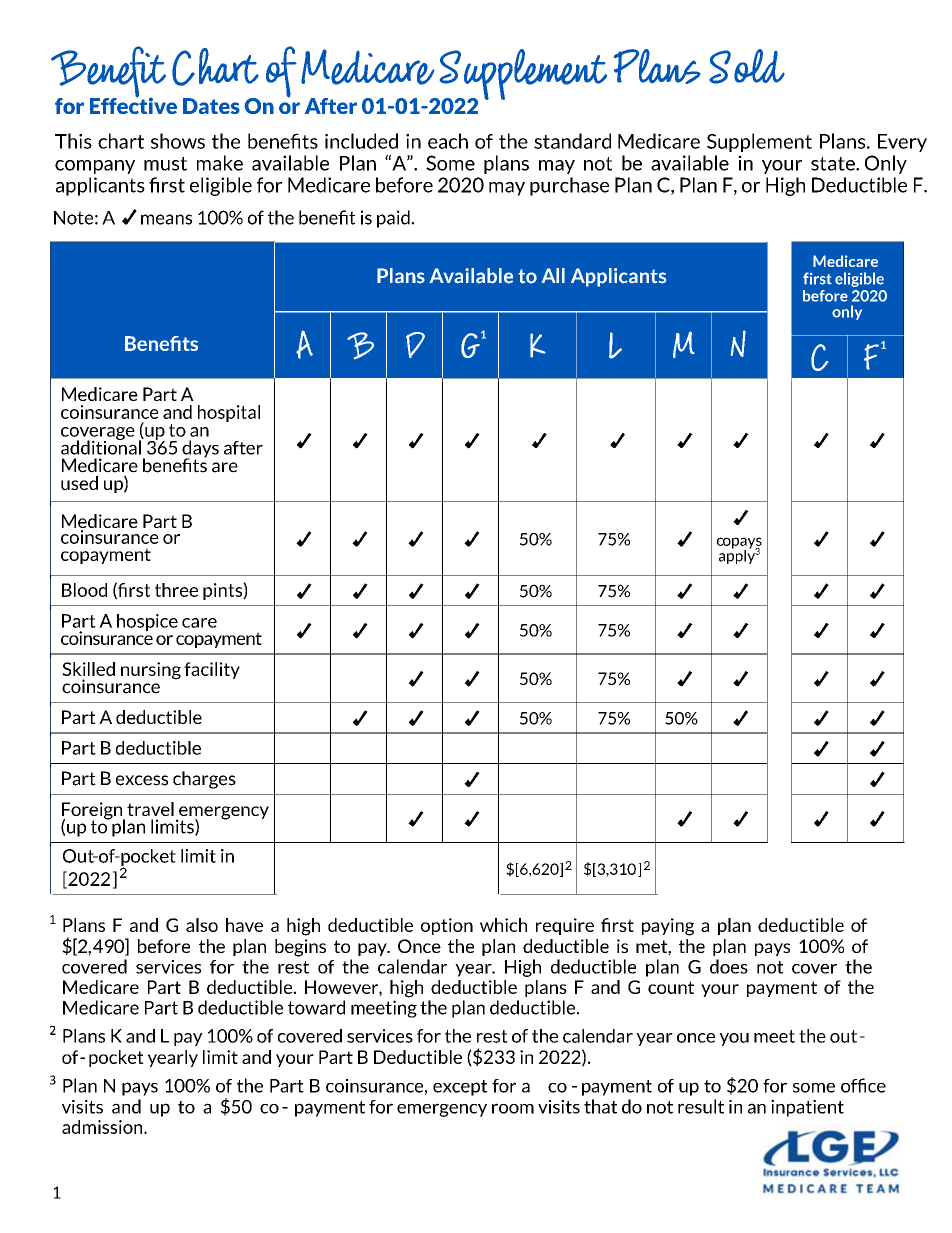  What do you see at coordinates (834, 164) in the screenshot?
I see `state` at bounding box center [834, 164].
